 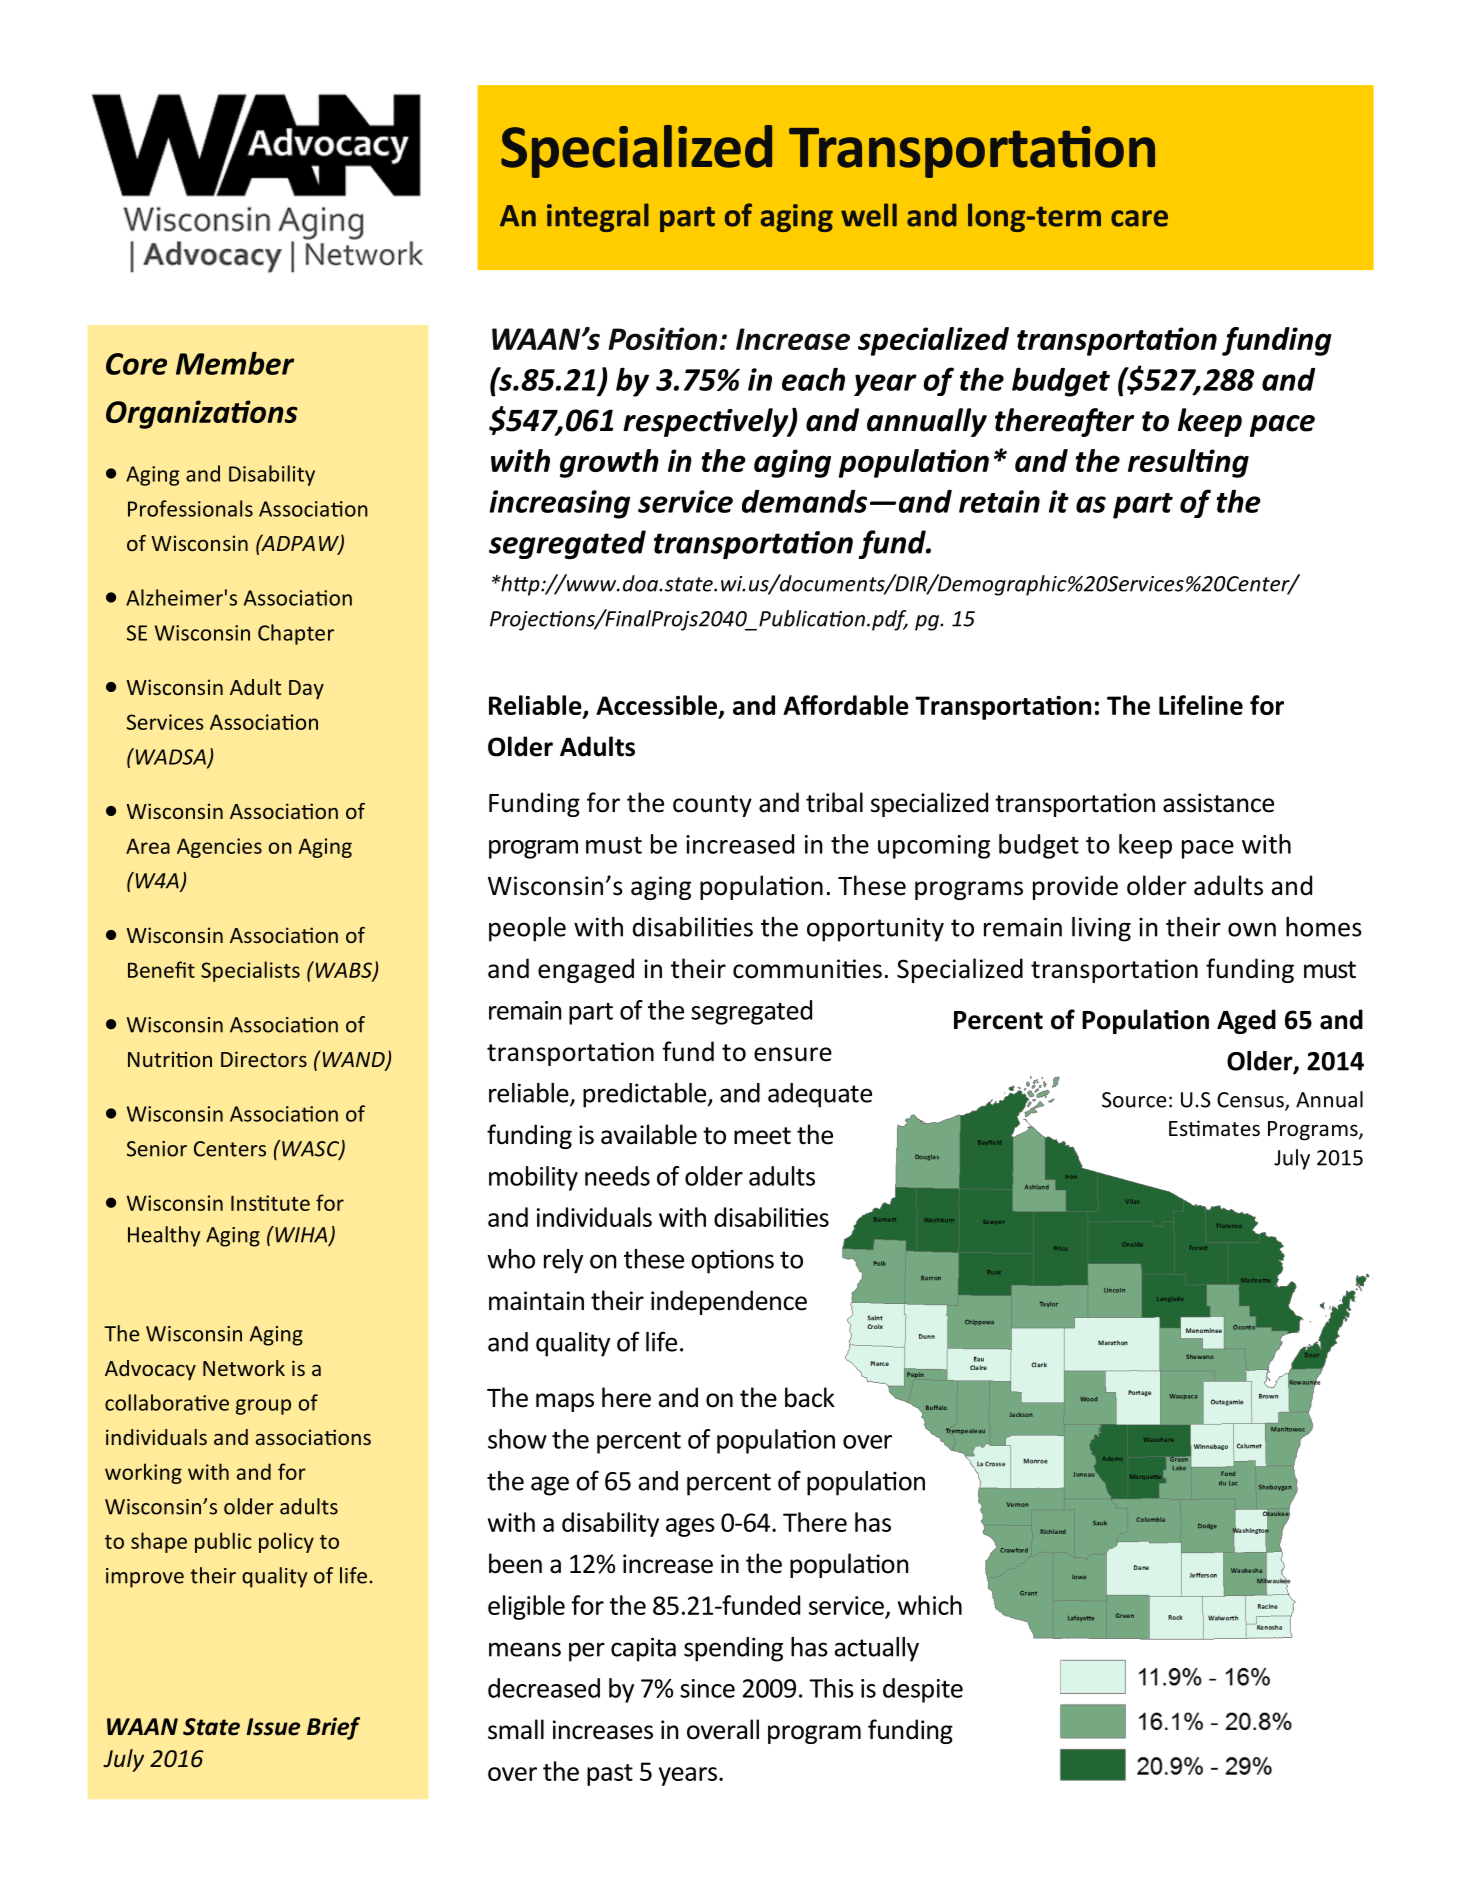 I want to click on Specialists, so click(x=250, y=971).
